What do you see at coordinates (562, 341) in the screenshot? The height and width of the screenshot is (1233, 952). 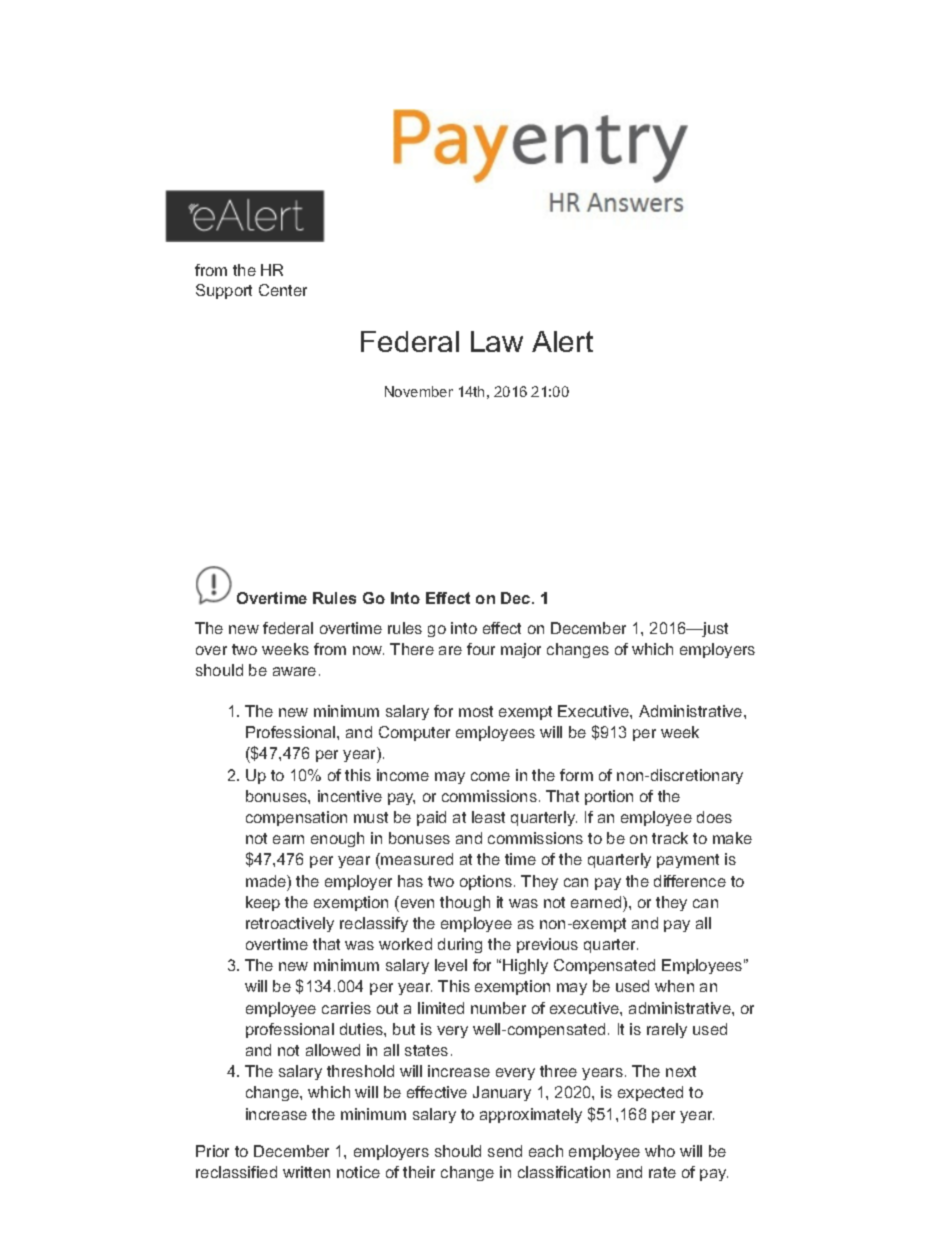 I see `Alert` at bounding box center [562, 341].
